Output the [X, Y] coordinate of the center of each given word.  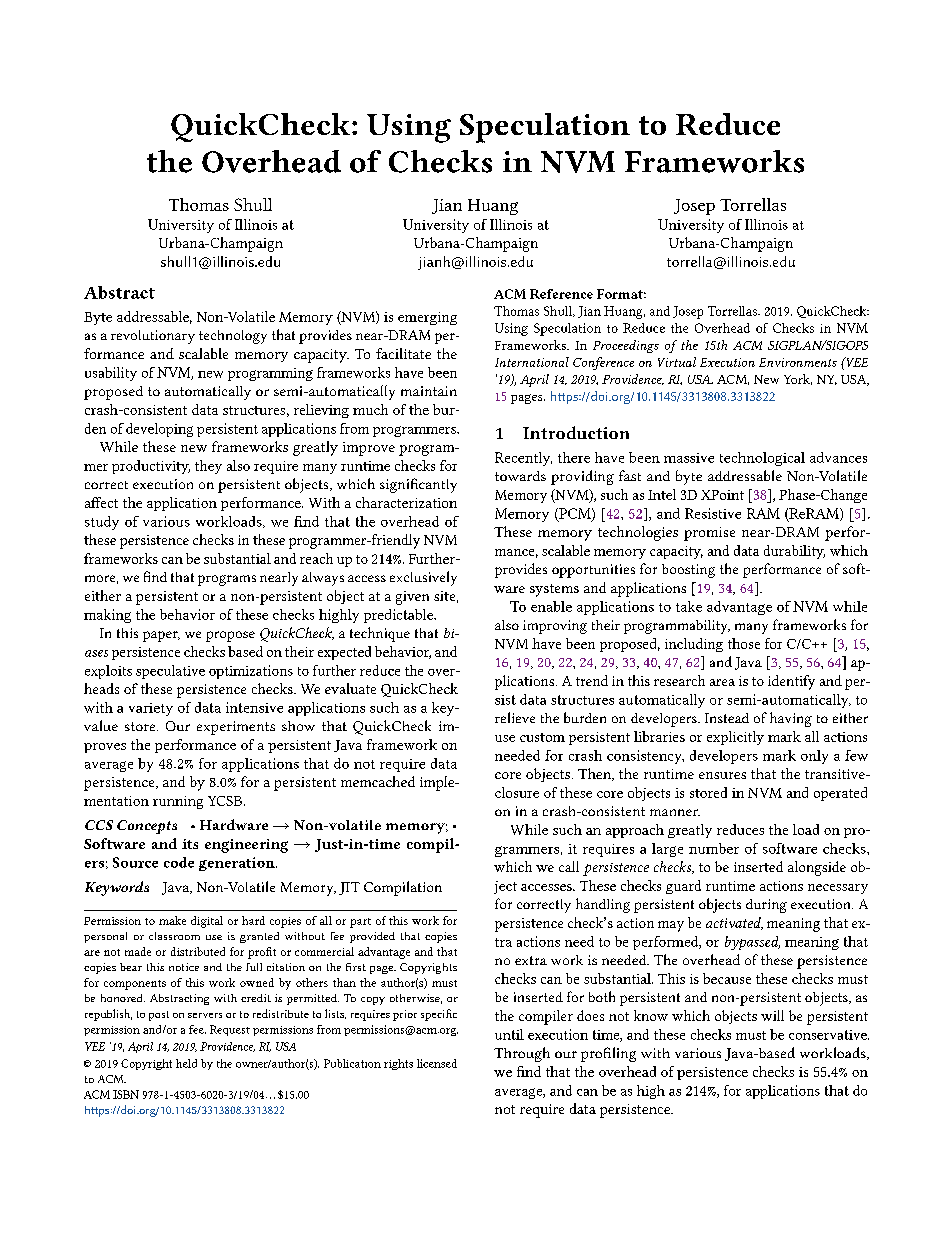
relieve [515, 717]
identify [791, 682]
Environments [798, 362]
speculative [170, 672]
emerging [427, 318]
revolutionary [153, 337]
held [186, 1063]
